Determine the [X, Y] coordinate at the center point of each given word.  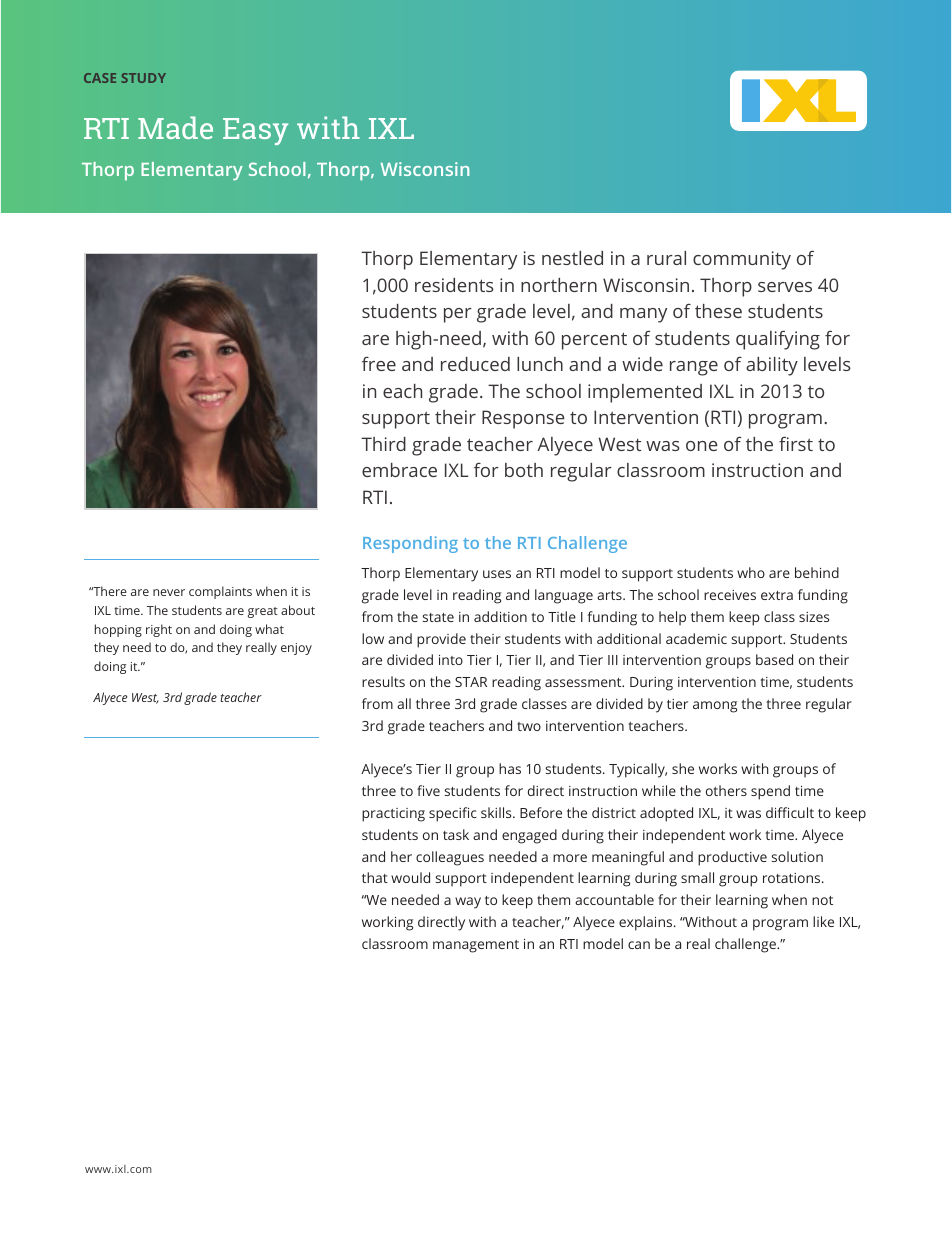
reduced [475, 364]
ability [772, 366]
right [159, 630]
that [375, 877]
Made [175, 127]
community [742, 260]
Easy [255, 131]
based [774, 659]
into [451, 660]
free [379, 364]
